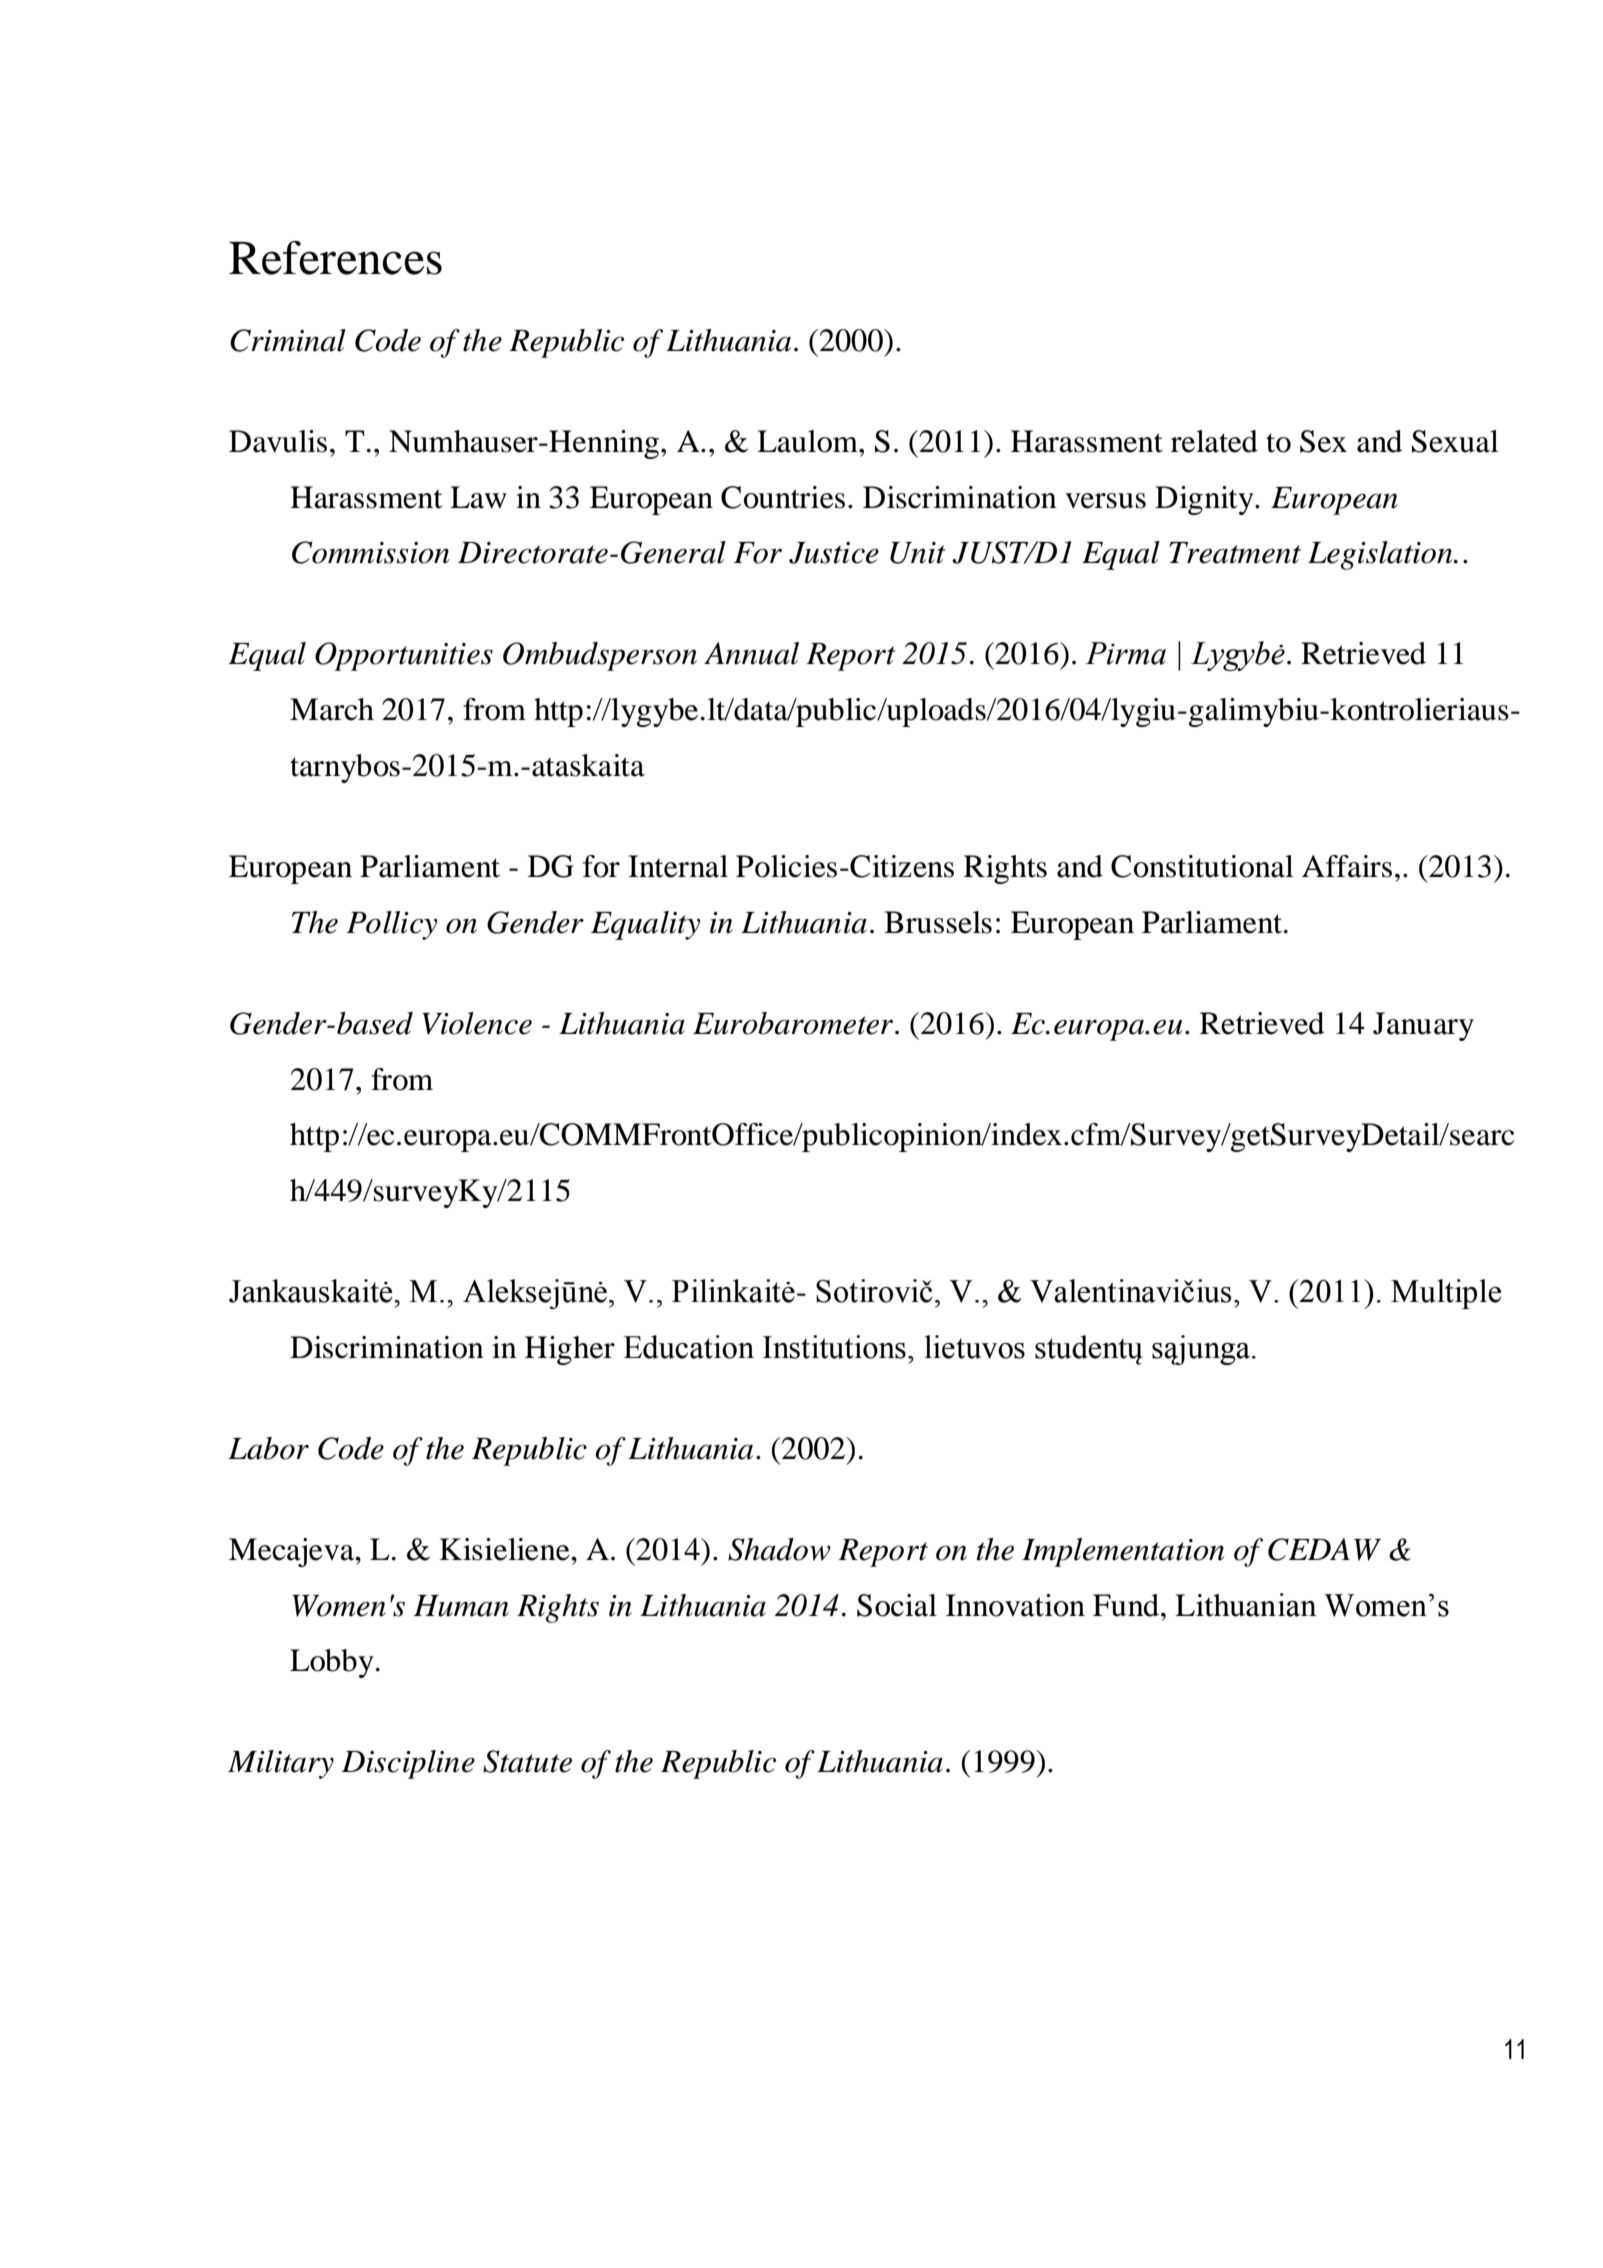  What do you see at coordinates (1127, 1605) in the document?
I see `Fund` at bounding box center [1127, 1605].
